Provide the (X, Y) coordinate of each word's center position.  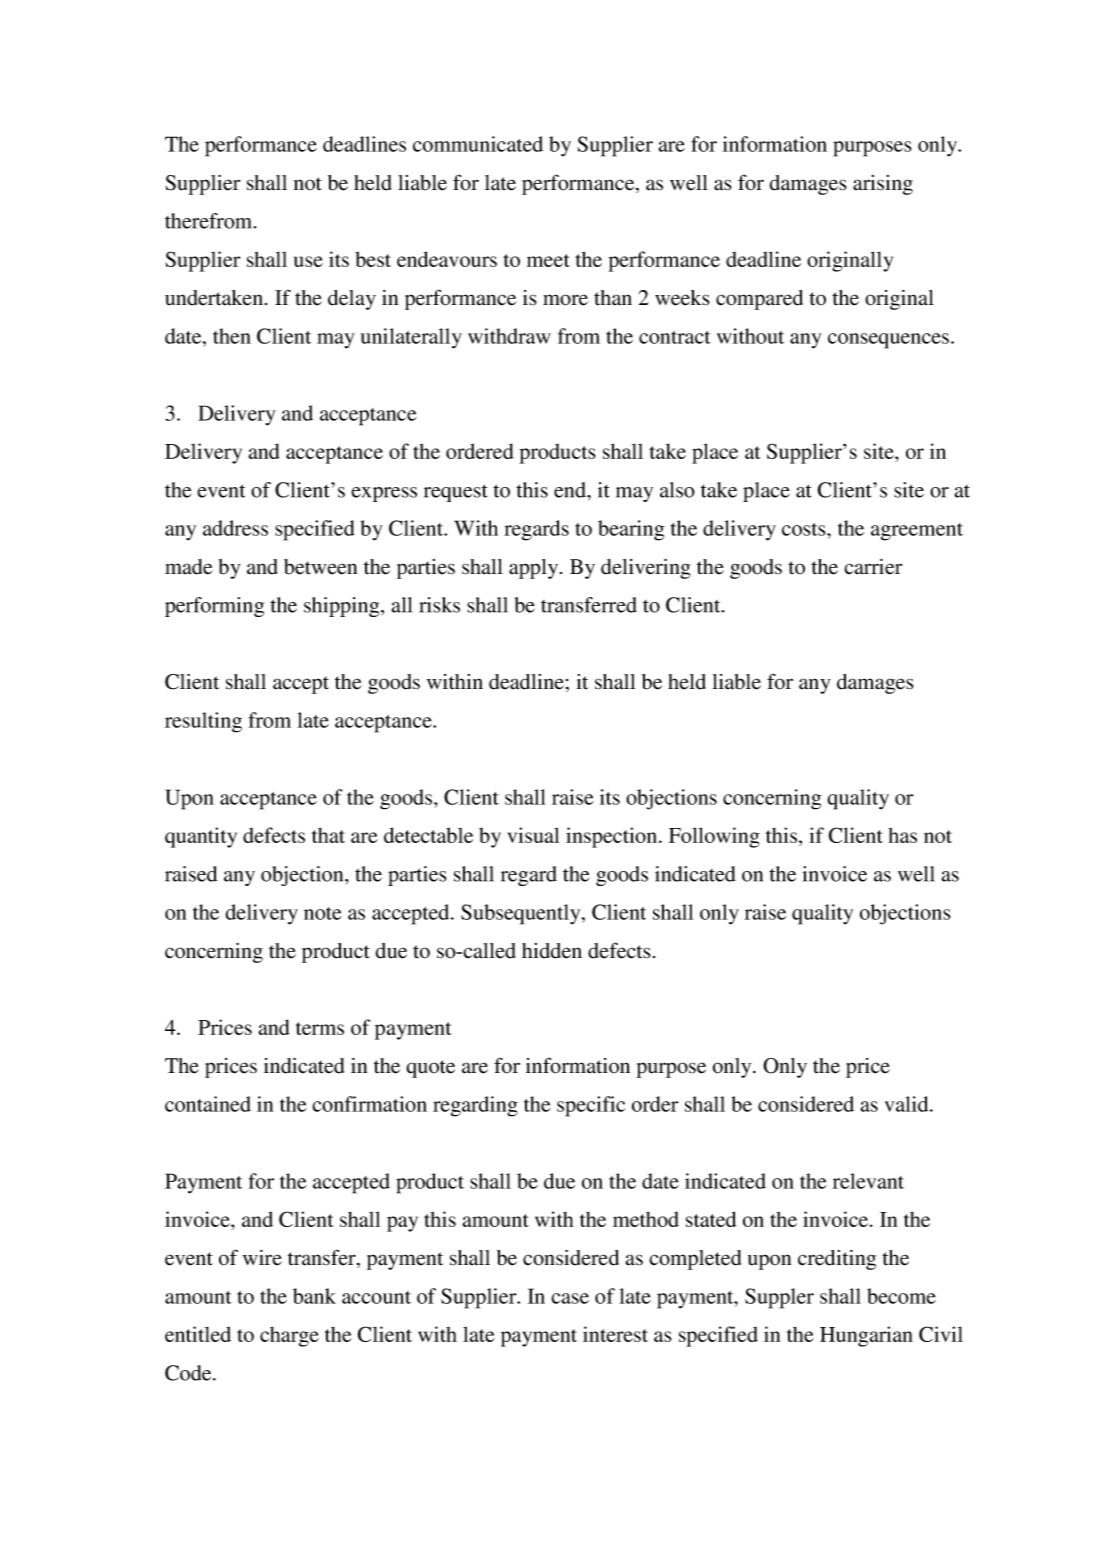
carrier (873, 567)
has (903, 835)
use (308, 261)
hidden (552, 951)
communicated (478, 144)
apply (535, 569)
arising (883, 185)
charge (289, 1337)
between (320, 567)
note (323, 913)
